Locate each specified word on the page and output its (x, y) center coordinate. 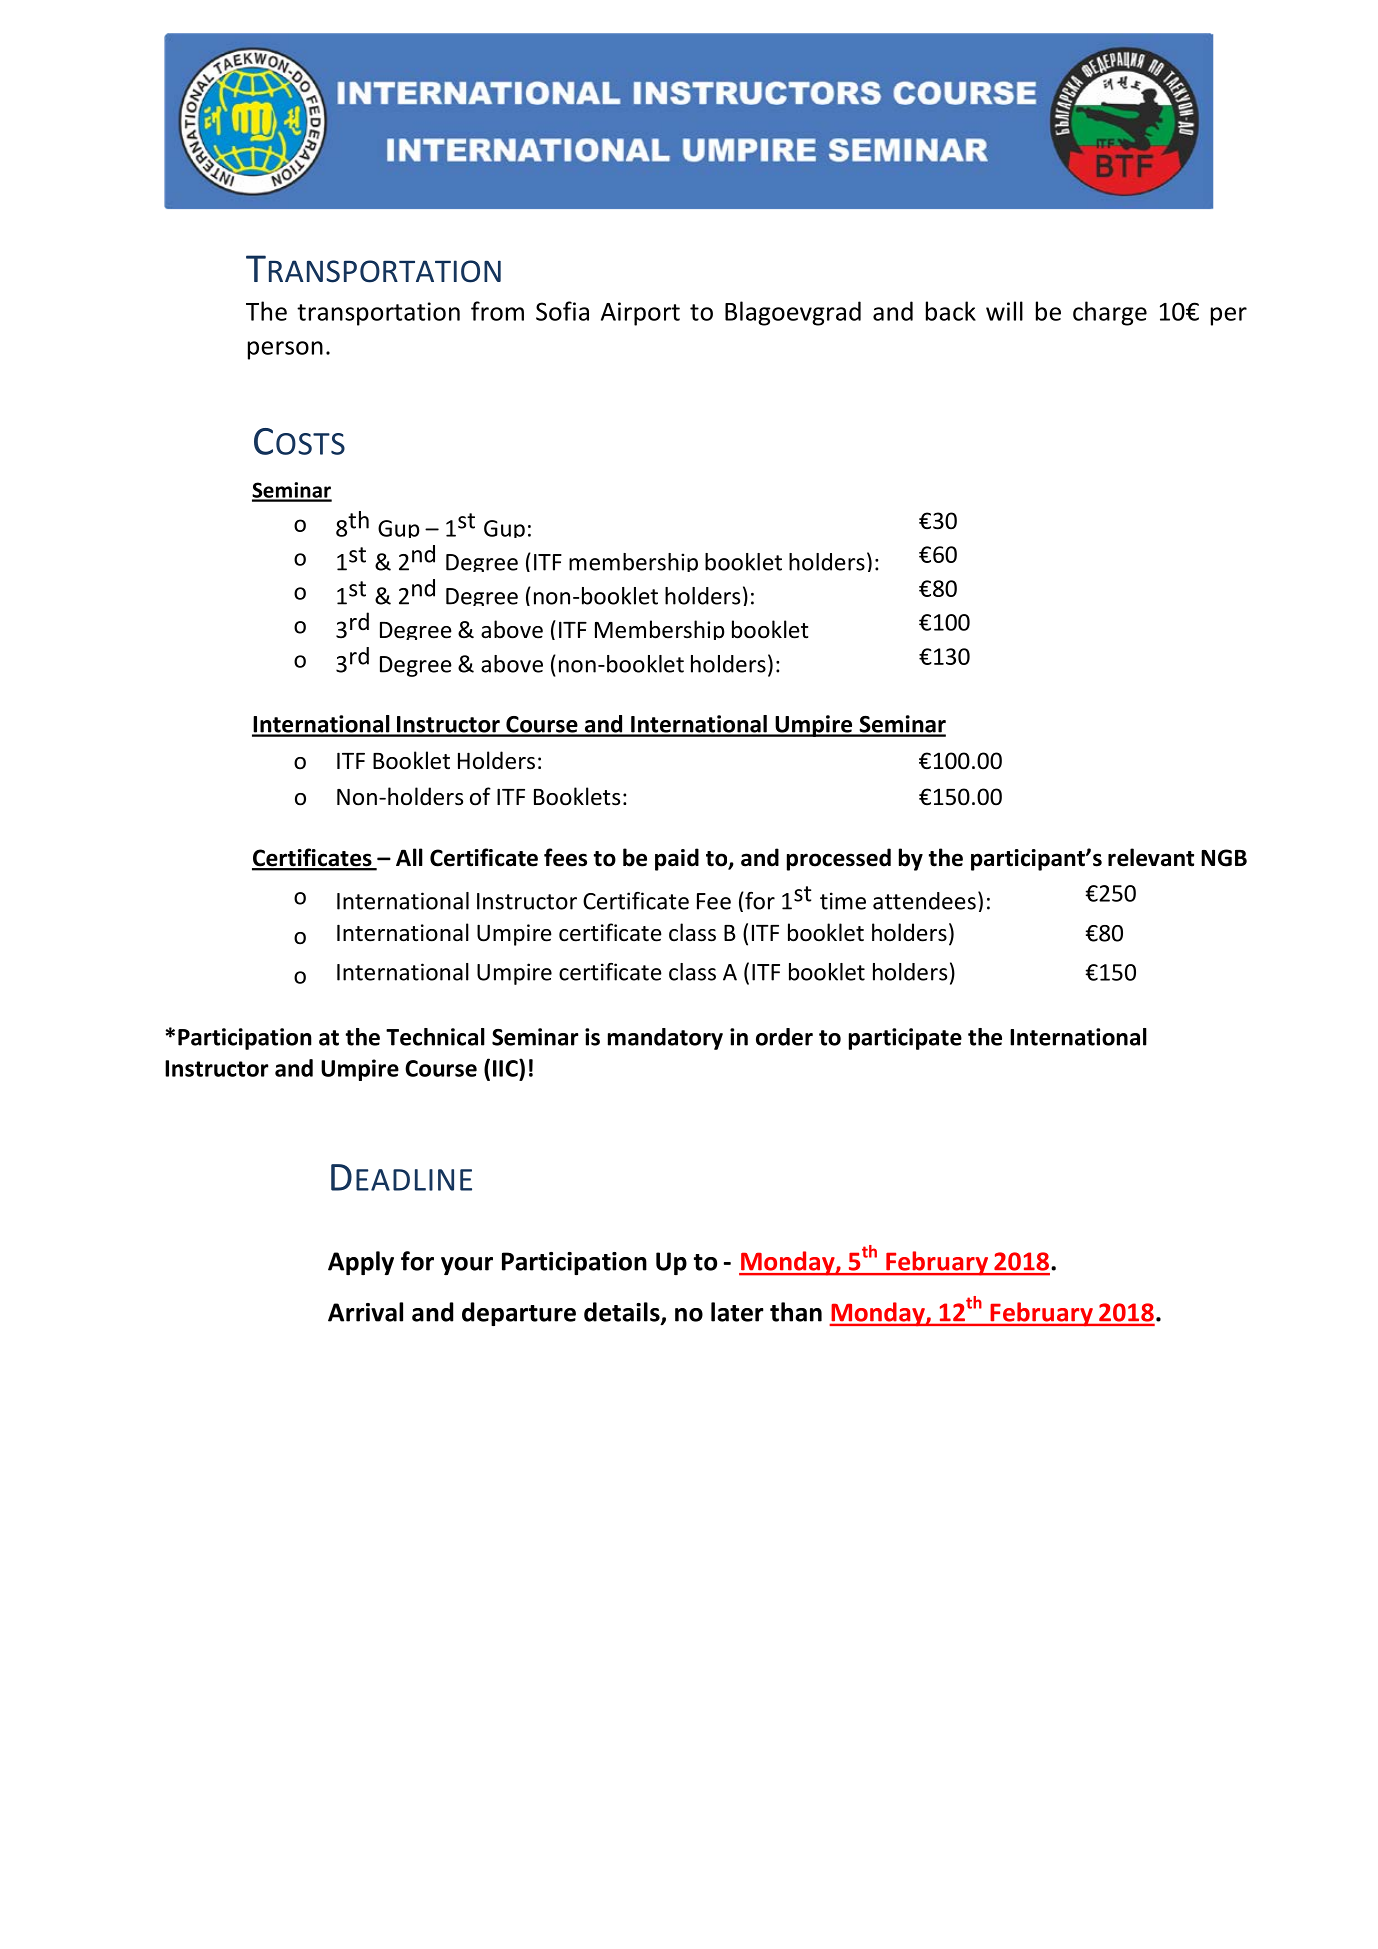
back (951, 311)
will (1004, 311)
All (409, 857)
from (497, 311)
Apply (361, 1263)
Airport (640, 314)
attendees (924, 901)
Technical (435, 1037)
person (285, 350)
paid (677, 859)
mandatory (665, 1039)
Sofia (562, 311)
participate (905, 1039)
